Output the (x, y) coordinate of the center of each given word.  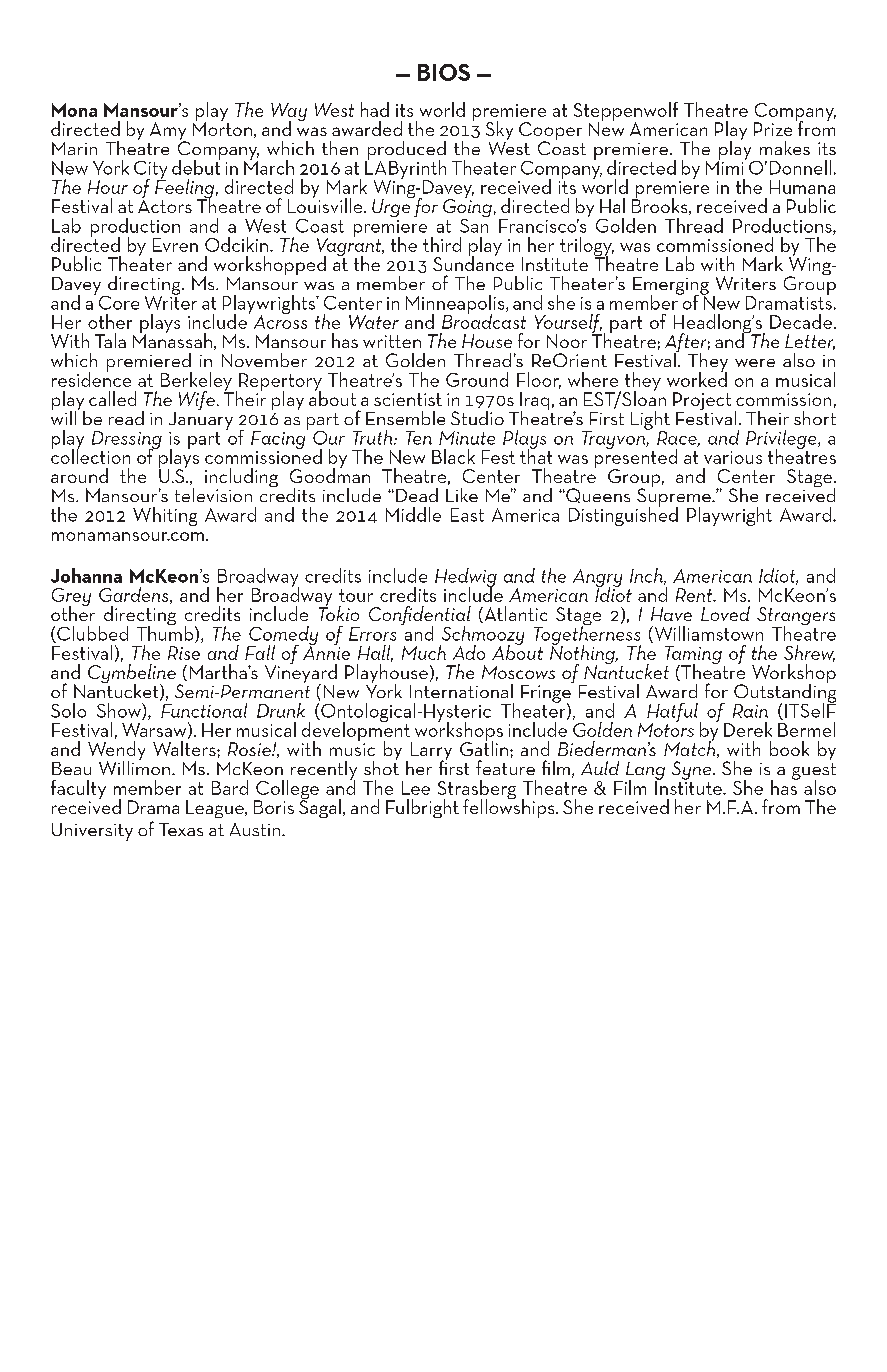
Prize (773, 129)
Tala (110, 340)
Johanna (86, 575)
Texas (181, 829)
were (755, 363)
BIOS (444, 72)
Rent (695, 595)
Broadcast (484, 320)
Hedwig (466, 579)
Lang (645, 772)
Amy (169, 132)
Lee (416, 788)
